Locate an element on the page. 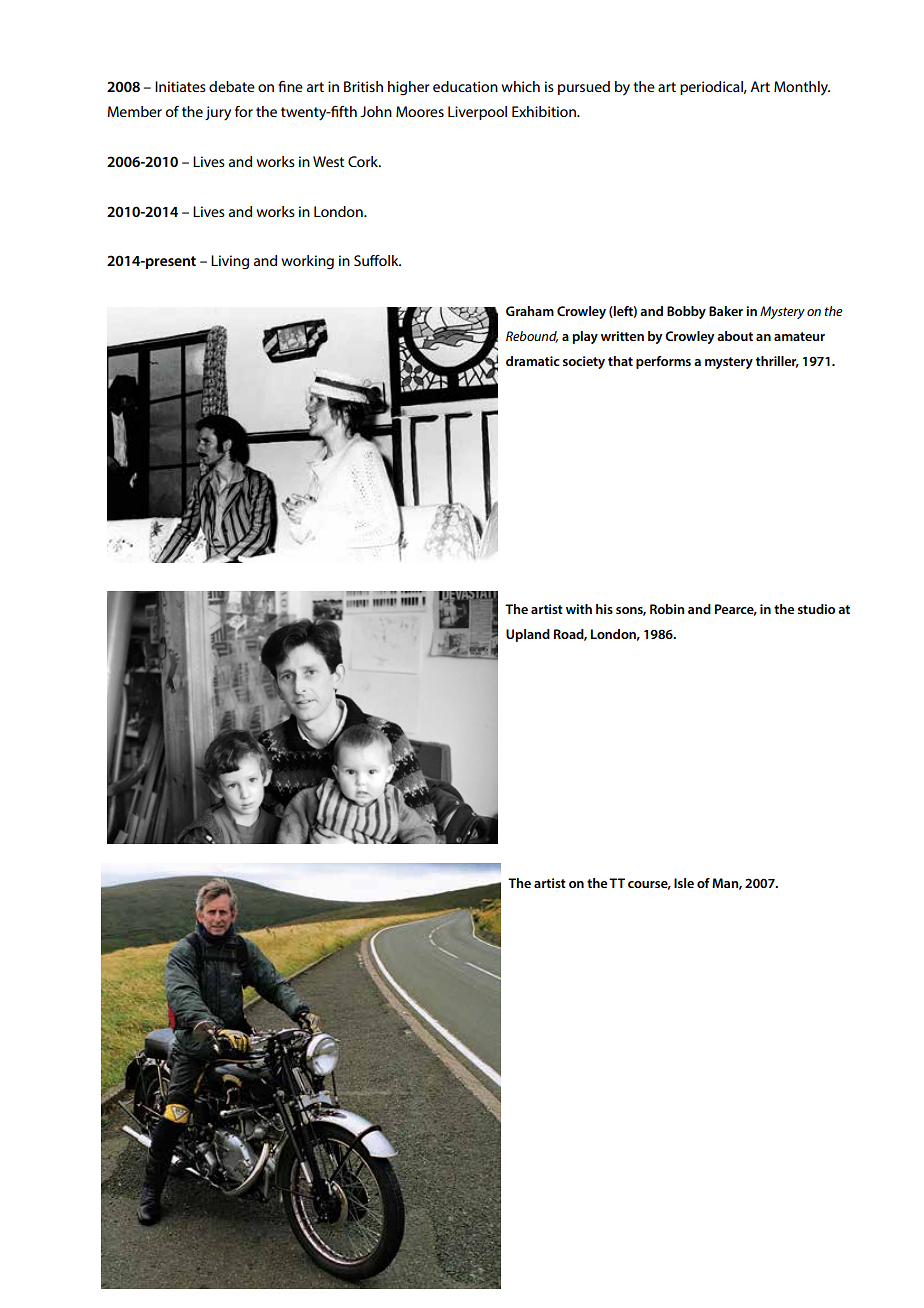 The width and height of the document is (924, 1308). Baker is located at coordinates (726, 311).
